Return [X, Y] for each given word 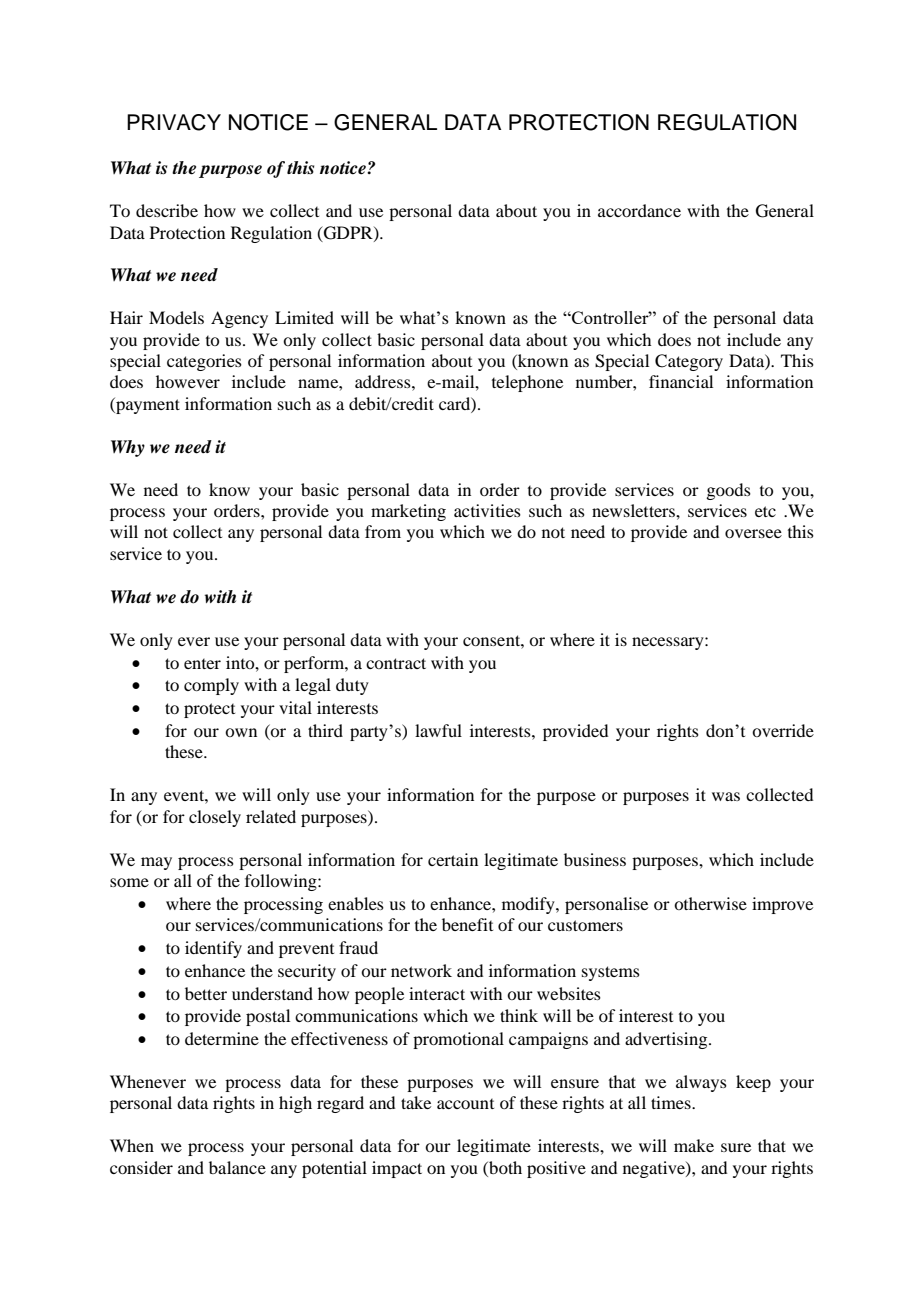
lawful [438, 730]
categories [204, 362]
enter [202, 664]
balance [237, 1167]
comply [211, 686]
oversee [753, 533]
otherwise [710, 903]
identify [213, 949]
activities [487, 510]
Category [689, 362]
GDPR [348, 233]
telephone [527, 383]
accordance [639, 210]
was [726, 796]
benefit [467, 924]
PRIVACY [174, 122]
